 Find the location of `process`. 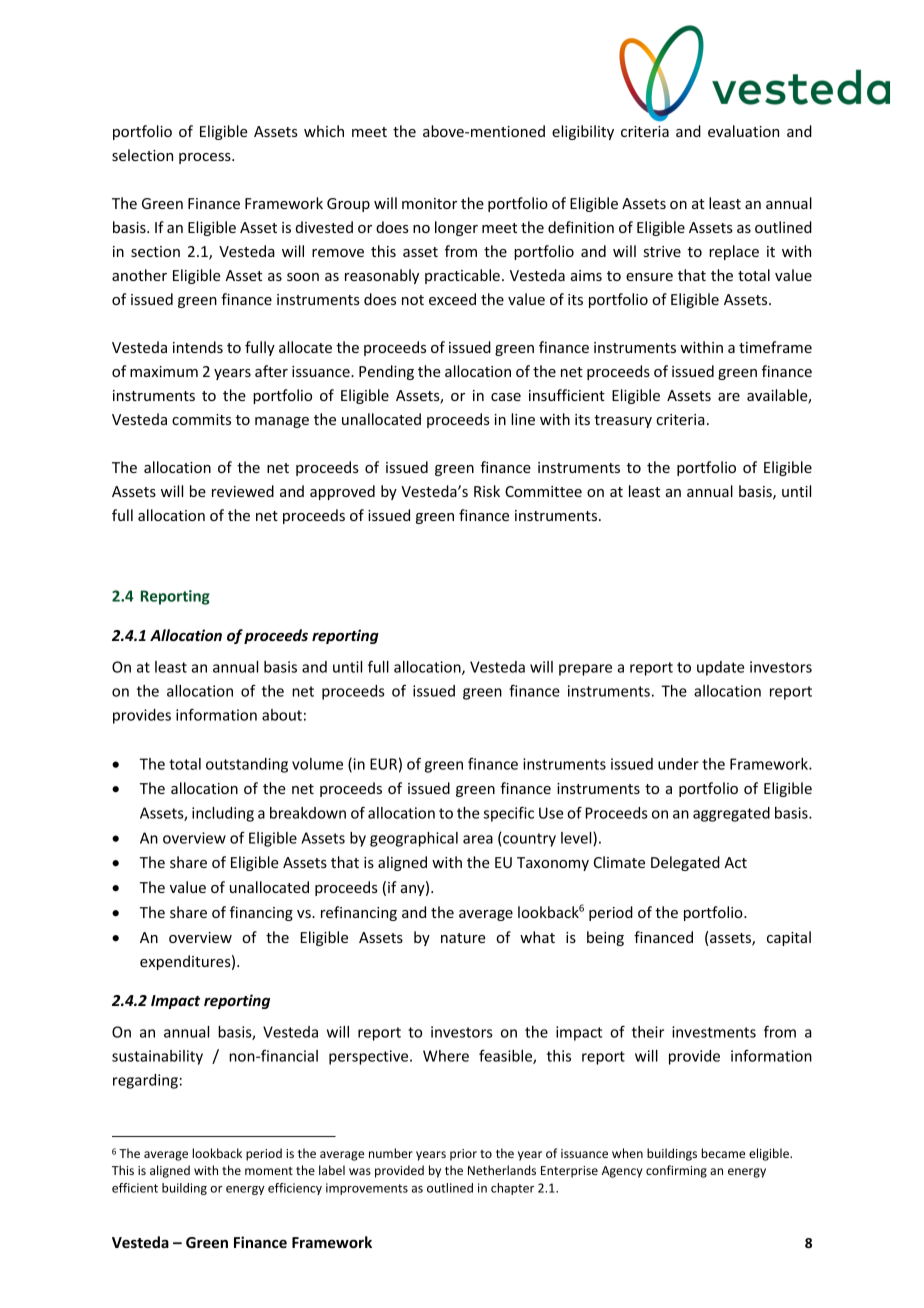

process is located at coordinates (206, 158).
